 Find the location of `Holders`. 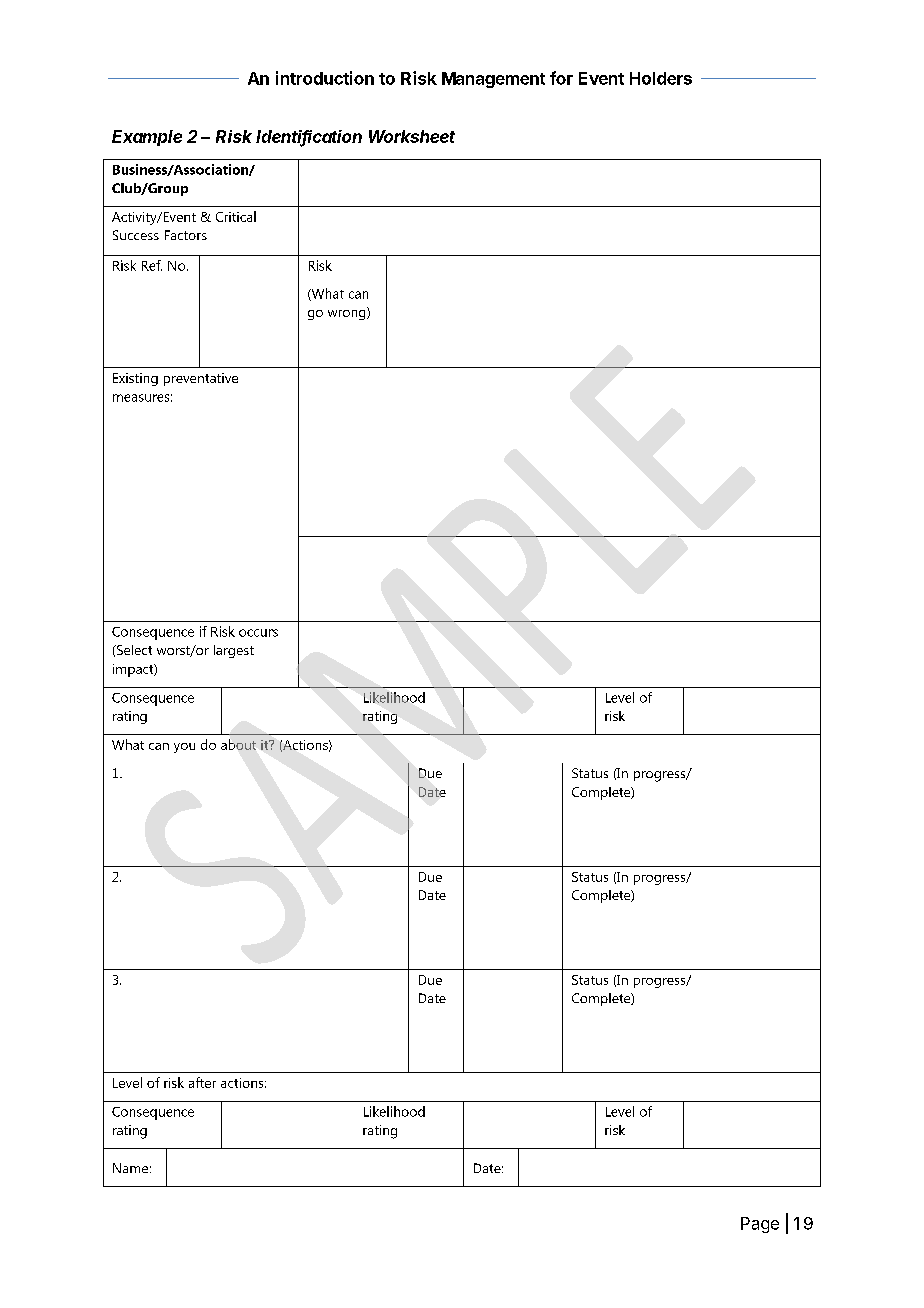

Holders is located at coordinates (661, 78).
